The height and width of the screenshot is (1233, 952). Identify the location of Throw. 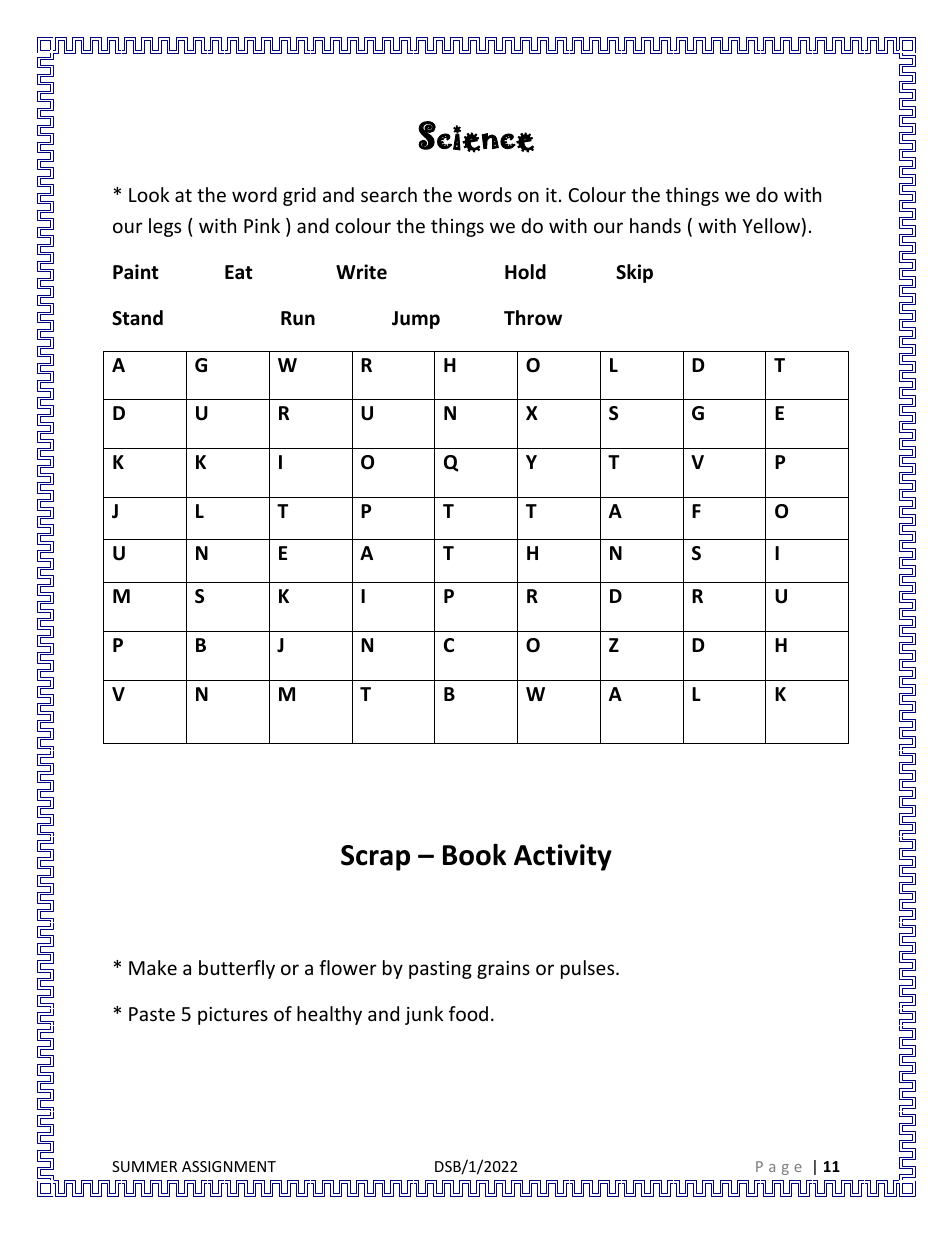
(533, 318).
